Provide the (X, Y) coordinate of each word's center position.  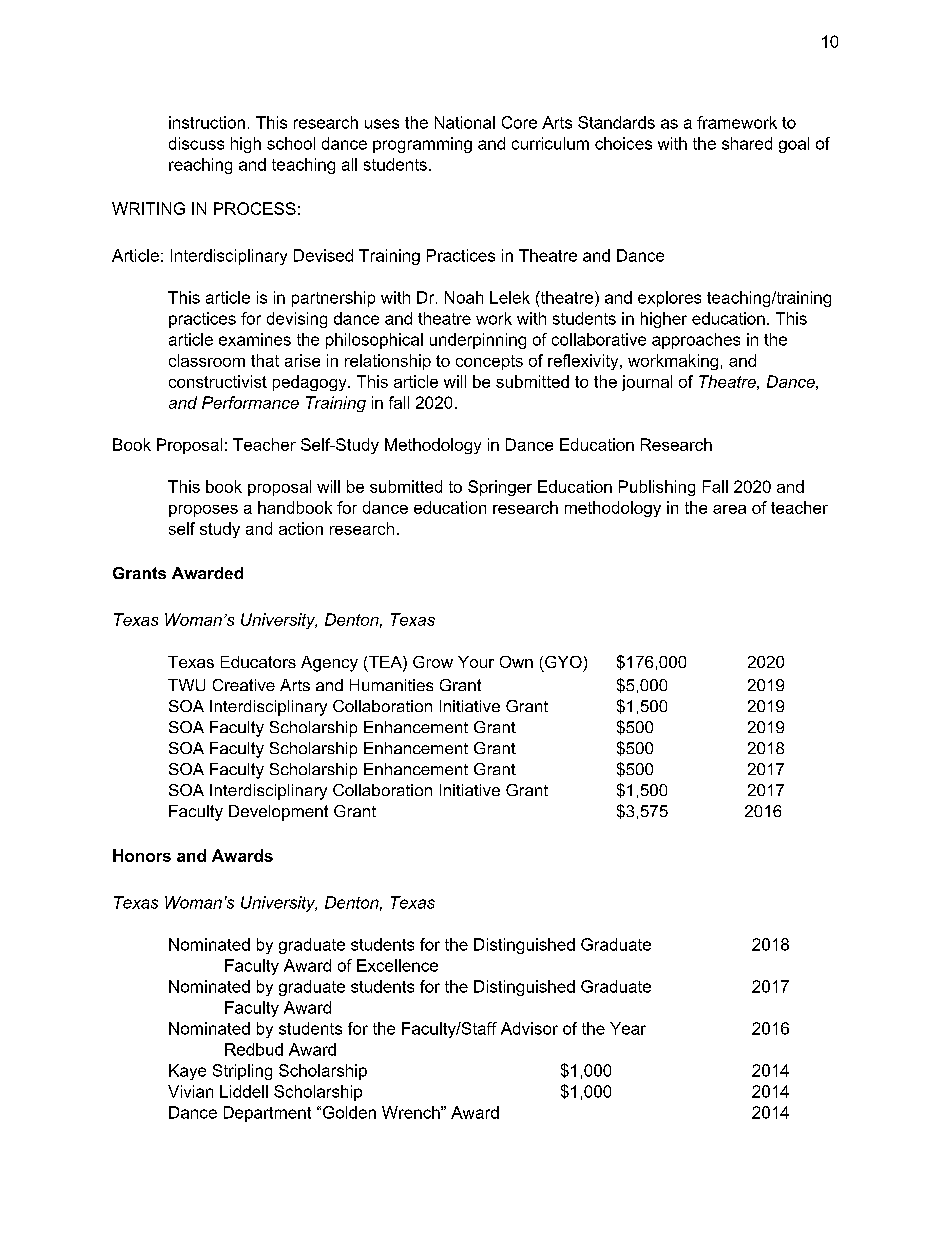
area (729, 509)
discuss (196, 143)
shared (747, 143)
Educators (258, 662)
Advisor (529, 1028)
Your (476, 662)
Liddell (244, 1091)
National (465, 122)
